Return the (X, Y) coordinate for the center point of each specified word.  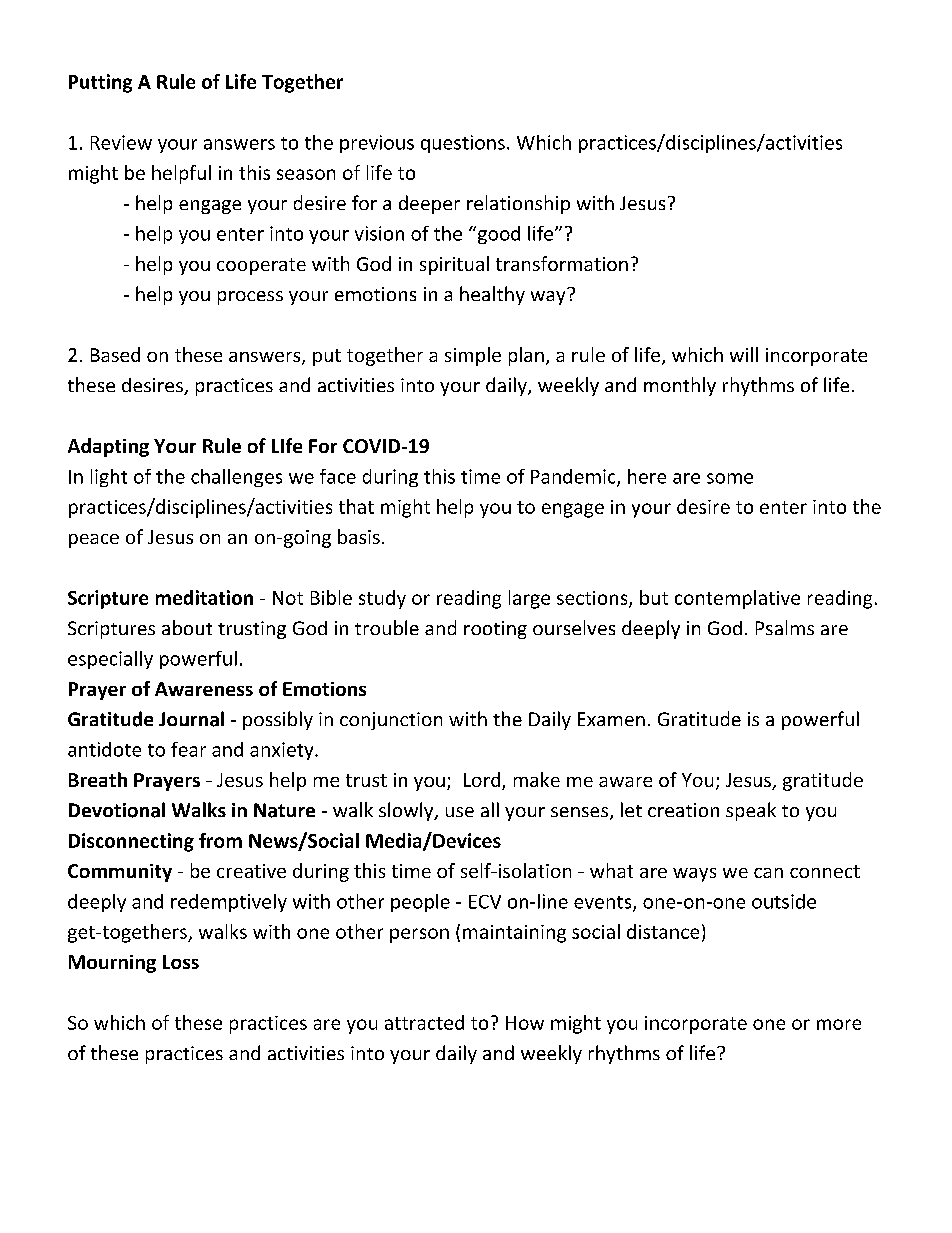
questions (463, 144)
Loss (181, 962)
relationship (518, 204)
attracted (424, 1022)
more (839, 1024)
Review (121, 142)
